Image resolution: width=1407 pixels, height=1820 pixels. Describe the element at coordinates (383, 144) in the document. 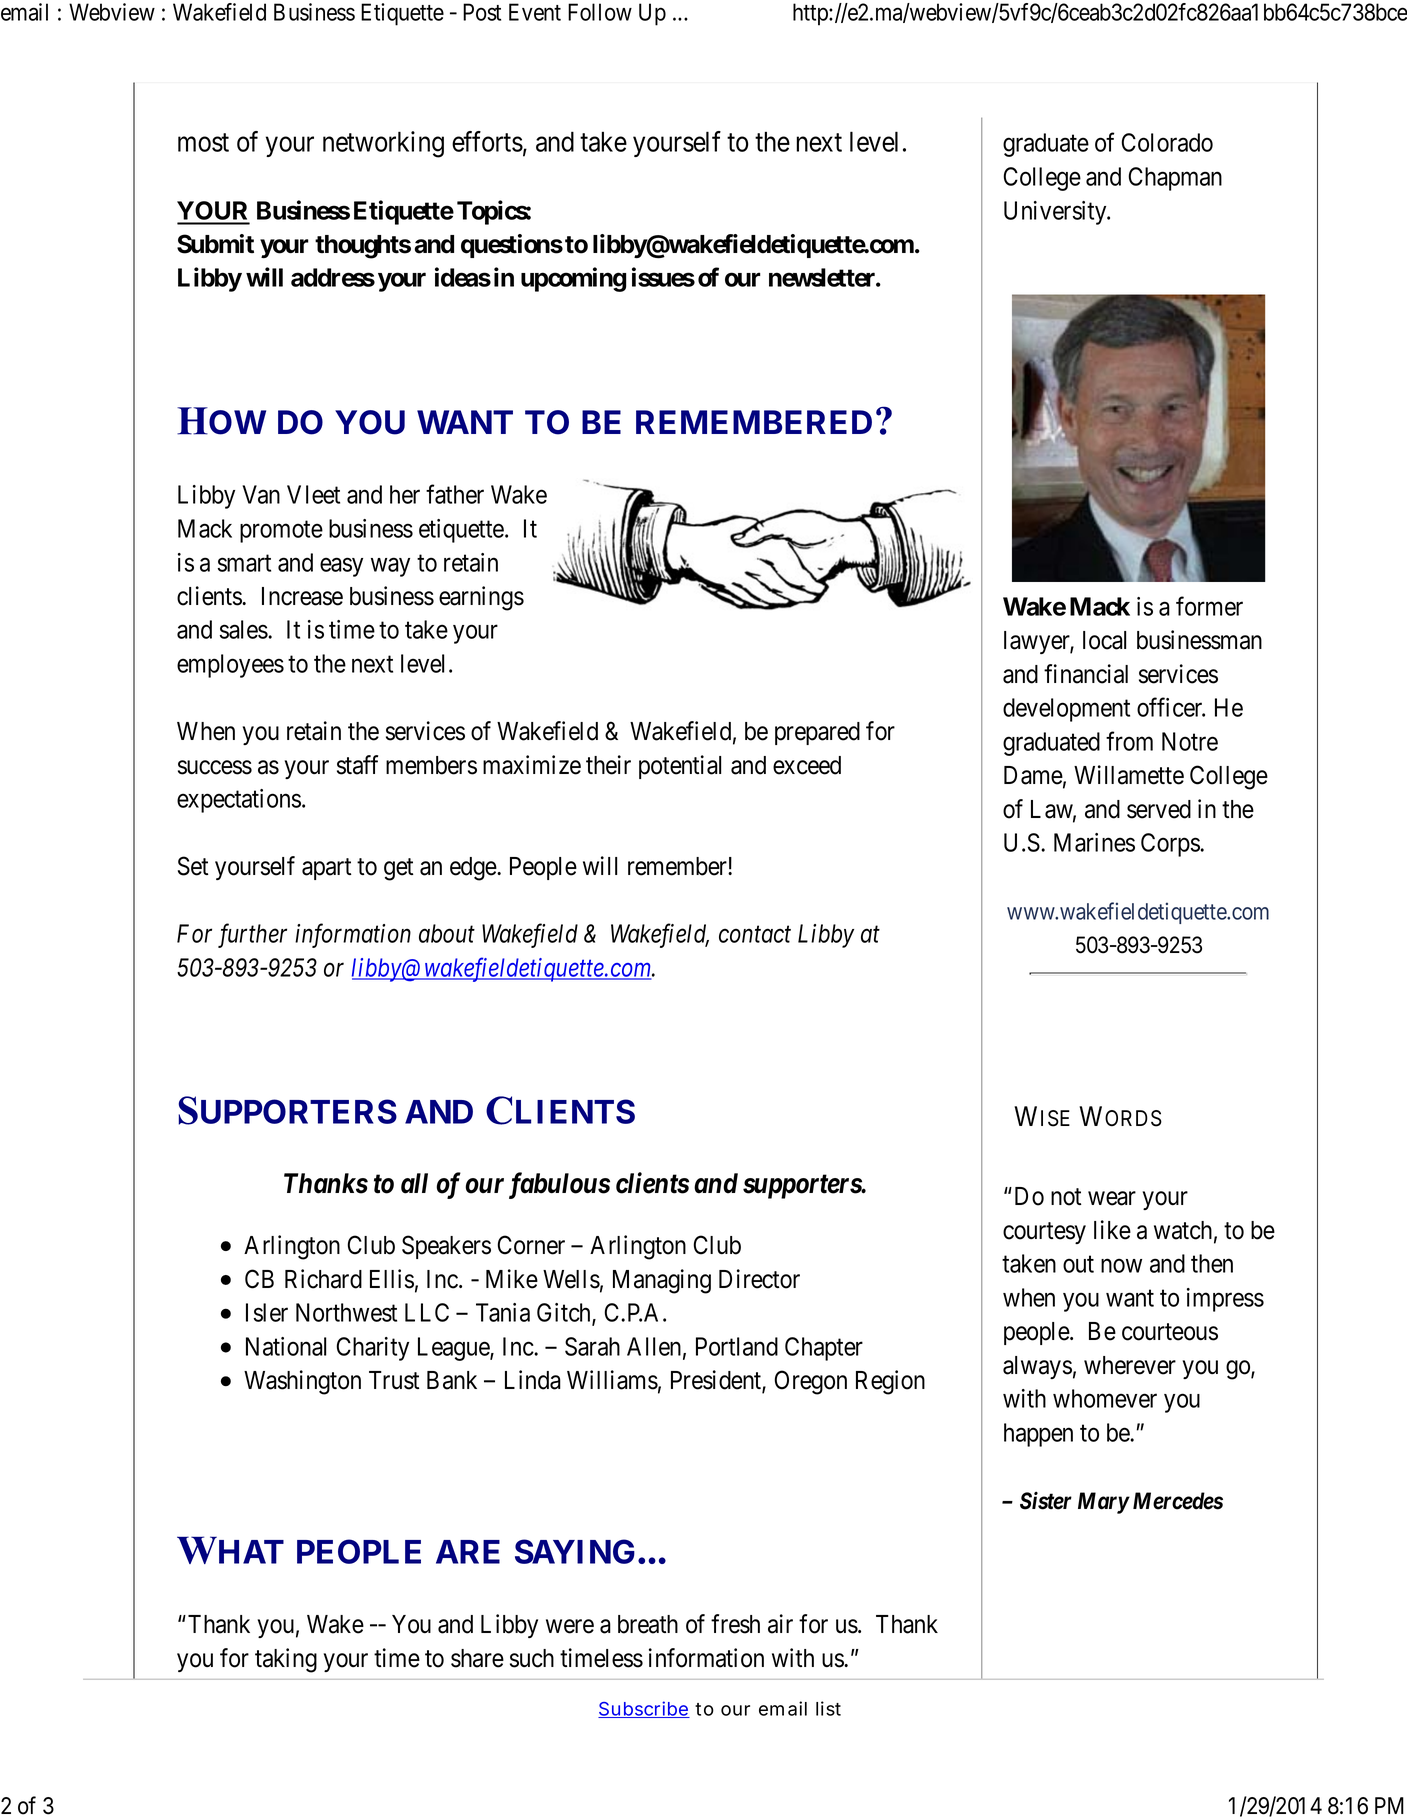

I see `networking` at that location.
